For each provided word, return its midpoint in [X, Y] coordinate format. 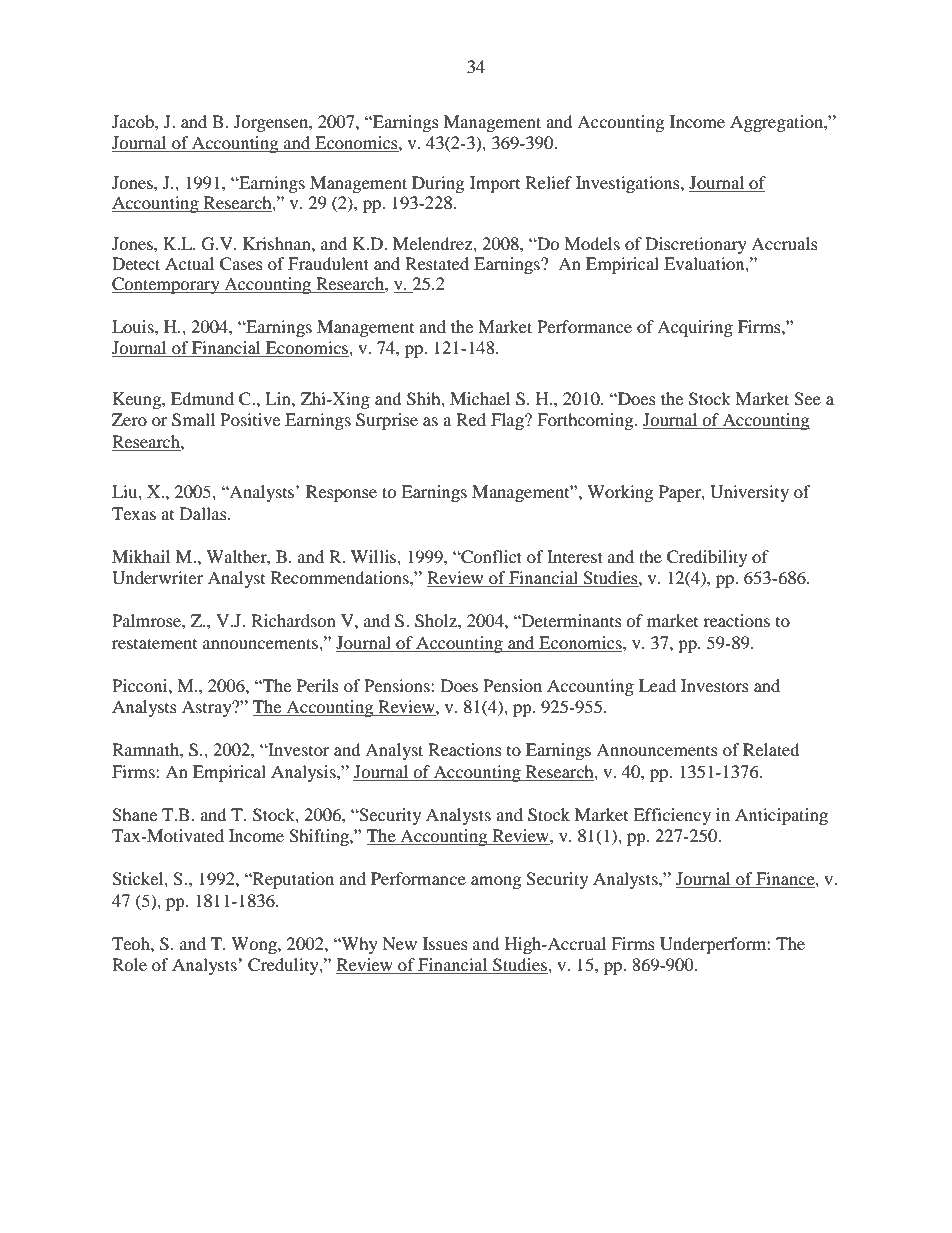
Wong [255, 945]
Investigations [629, 184]
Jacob [134, 121]
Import [495, 184]
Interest [575, 556]
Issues [445, 943]
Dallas [204, 513]
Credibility [707, 558]
